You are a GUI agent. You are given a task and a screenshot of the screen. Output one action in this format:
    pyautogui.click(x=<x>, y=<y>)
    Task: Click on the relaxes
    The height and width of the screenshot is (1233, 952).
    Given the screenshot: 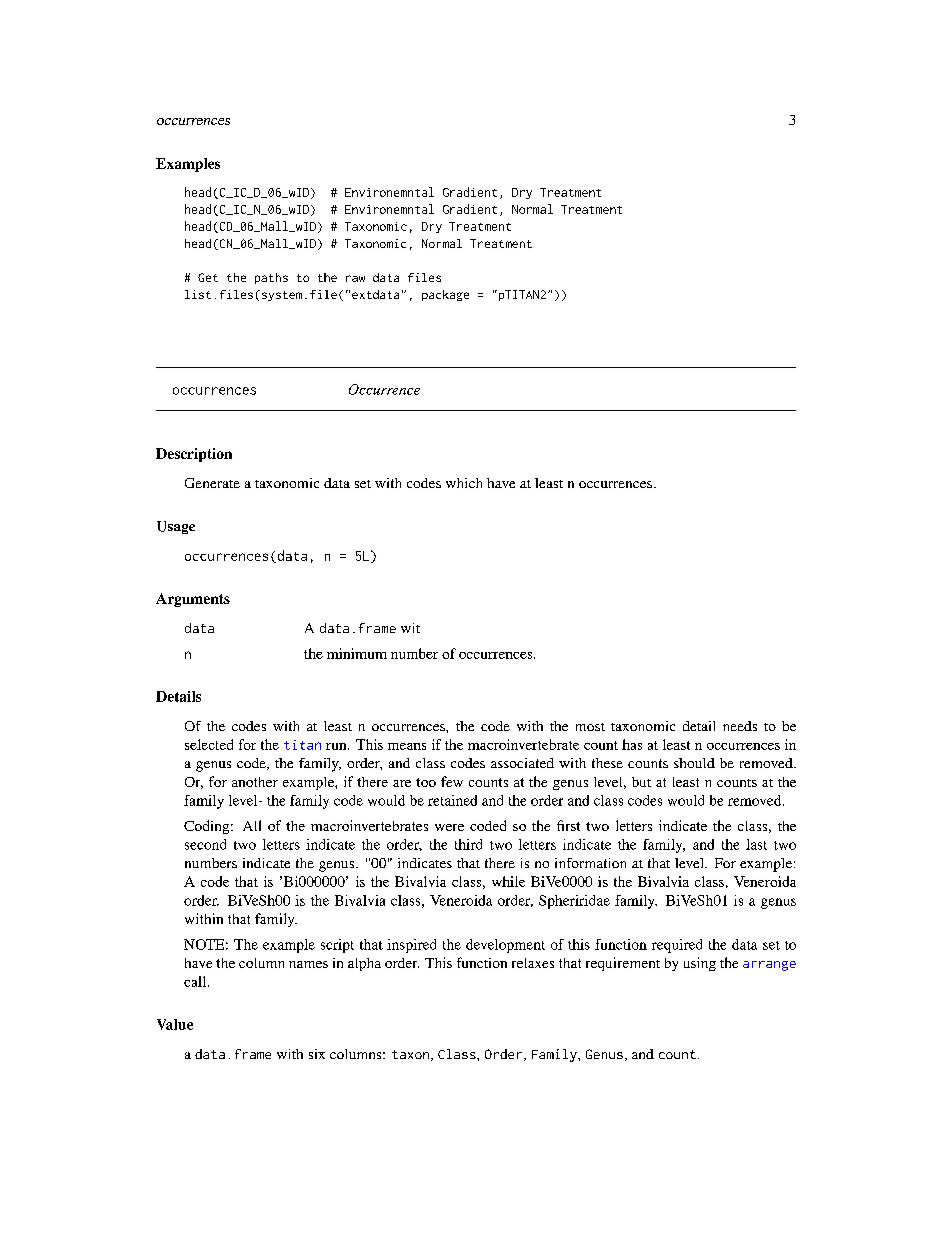 What is the action you would take?
    pyautogui.click(x=533, y=963)
